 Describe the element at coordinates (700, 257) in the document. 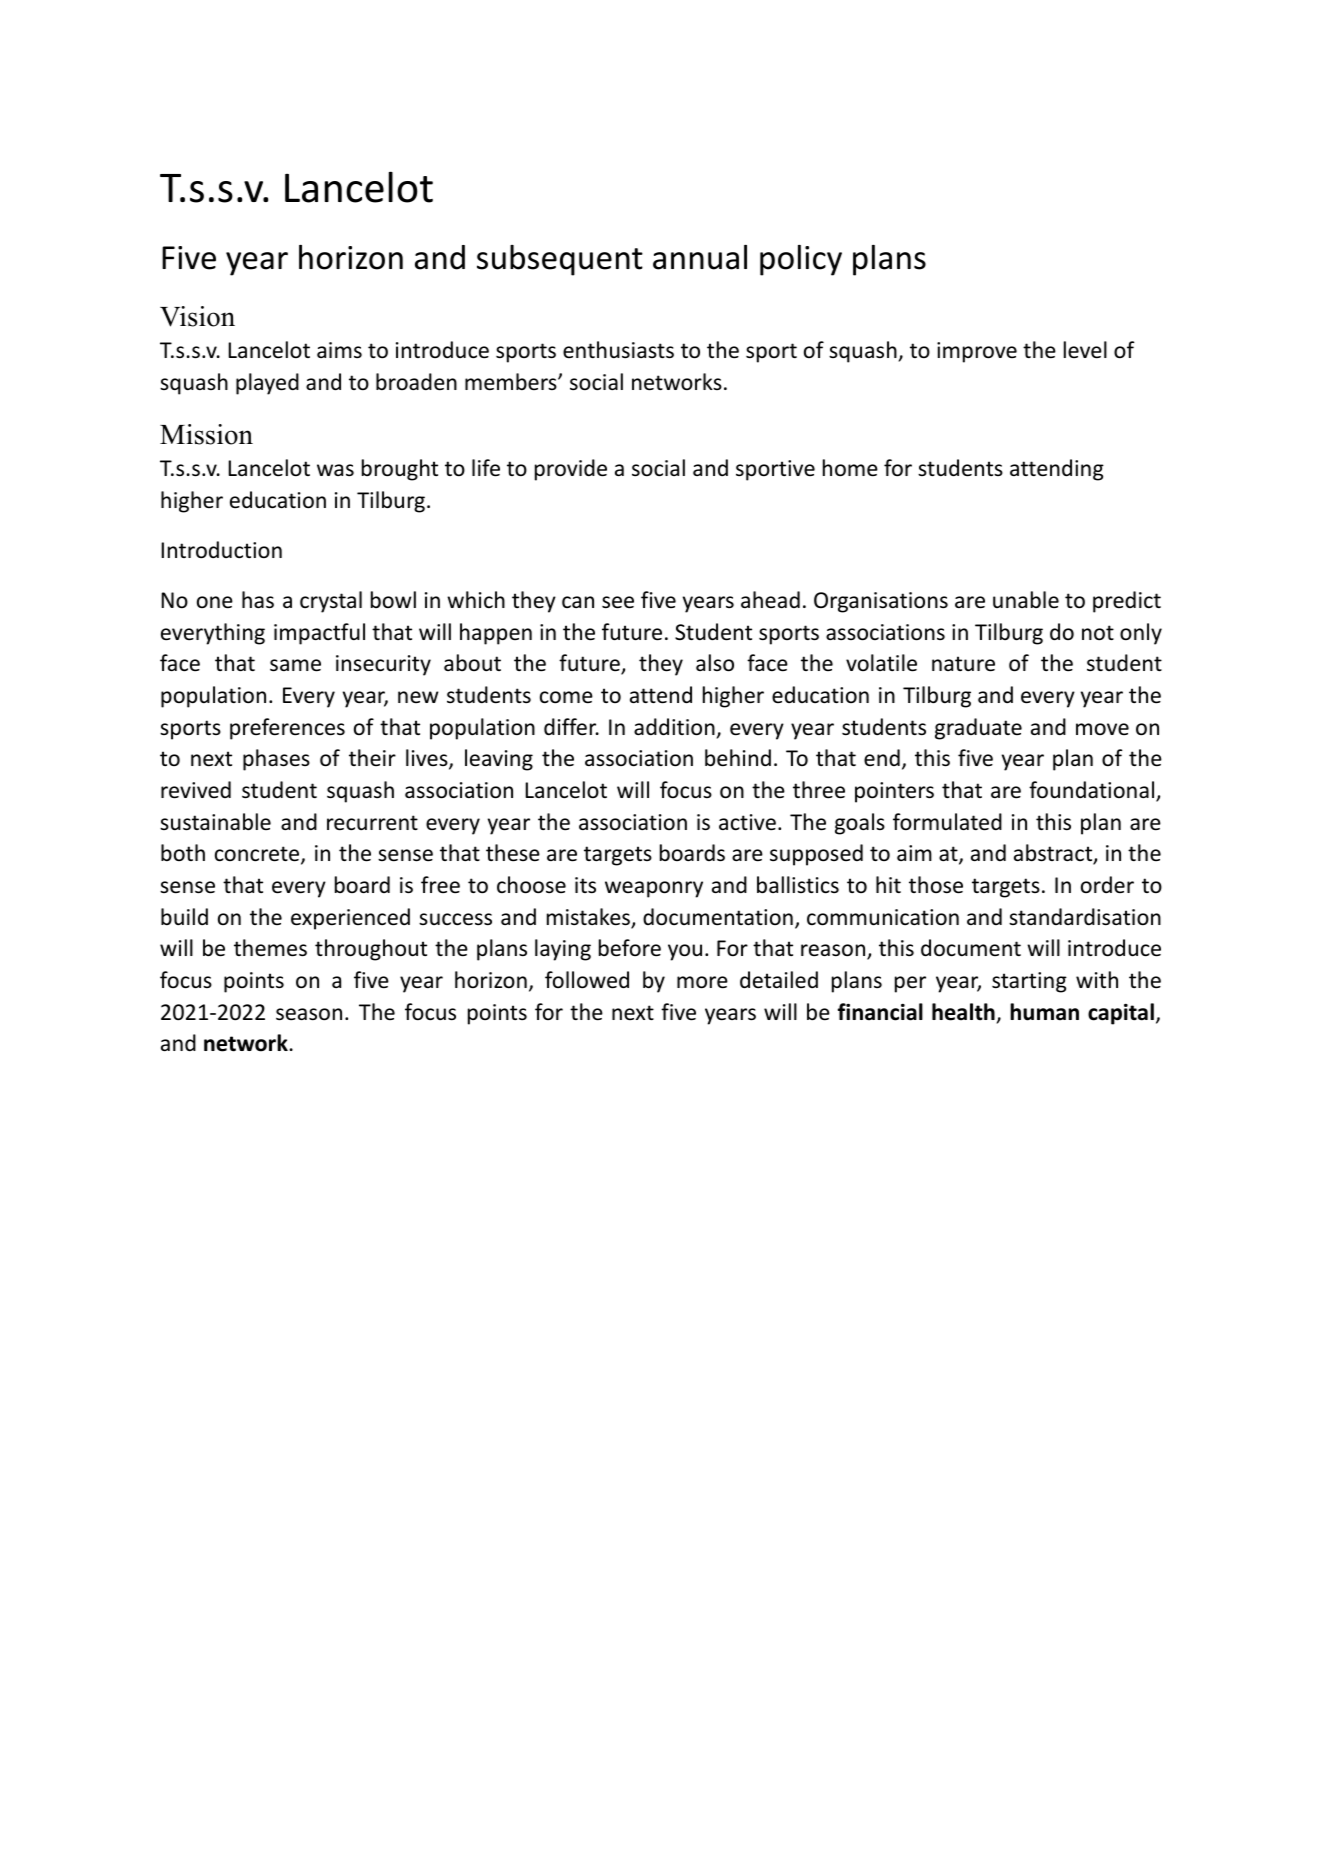

I see `annual` at that location.
